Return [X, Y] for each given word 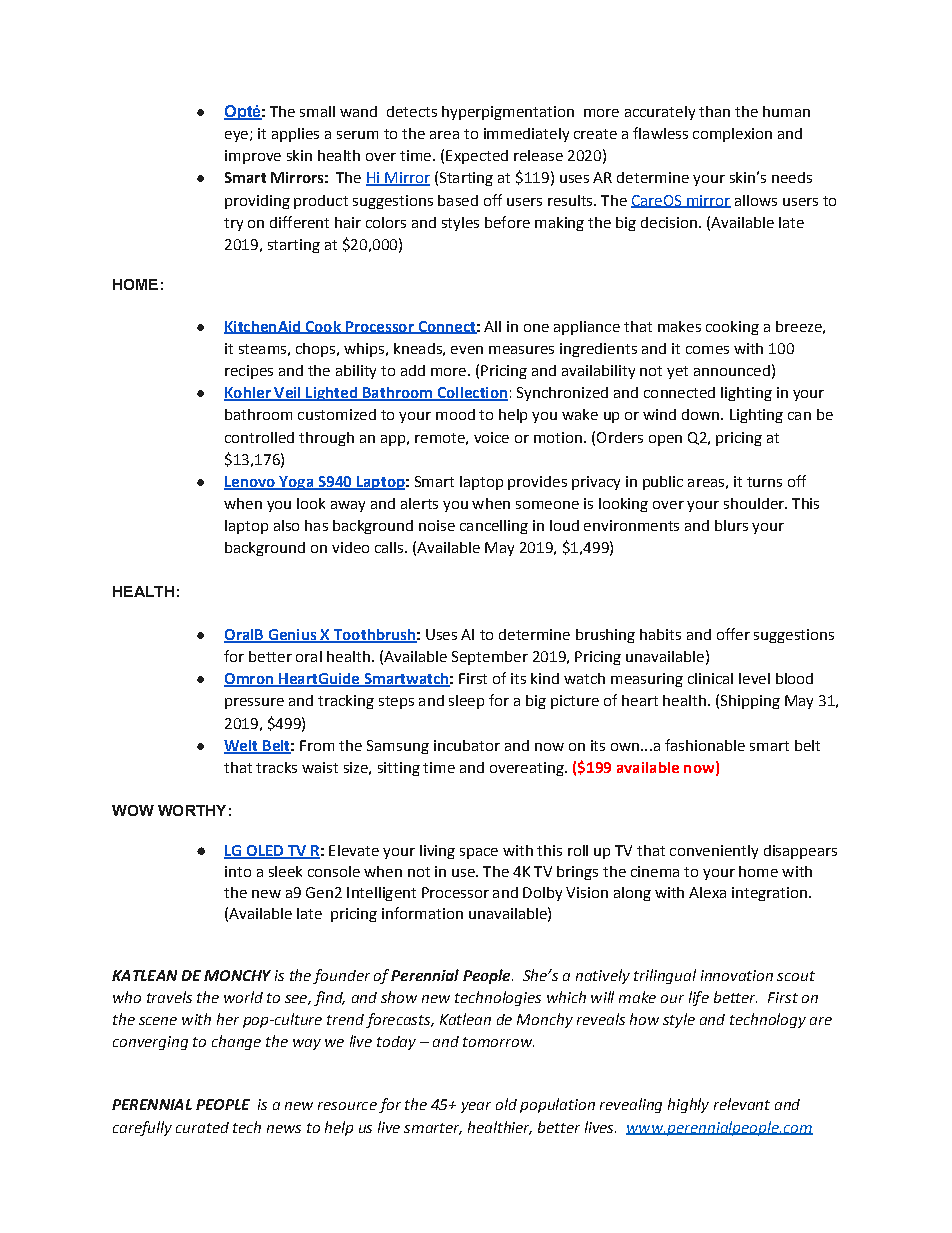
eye [236, 136]
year [476, 1107]
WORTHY [192, 810]
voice [491, 437]
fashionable [705, 745]
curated [202, 1127]
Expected [477, 157]
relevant [742, 1104]
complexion [732, 135]
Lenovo [250, 483]
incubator [467, 745]
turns [764, 482]
